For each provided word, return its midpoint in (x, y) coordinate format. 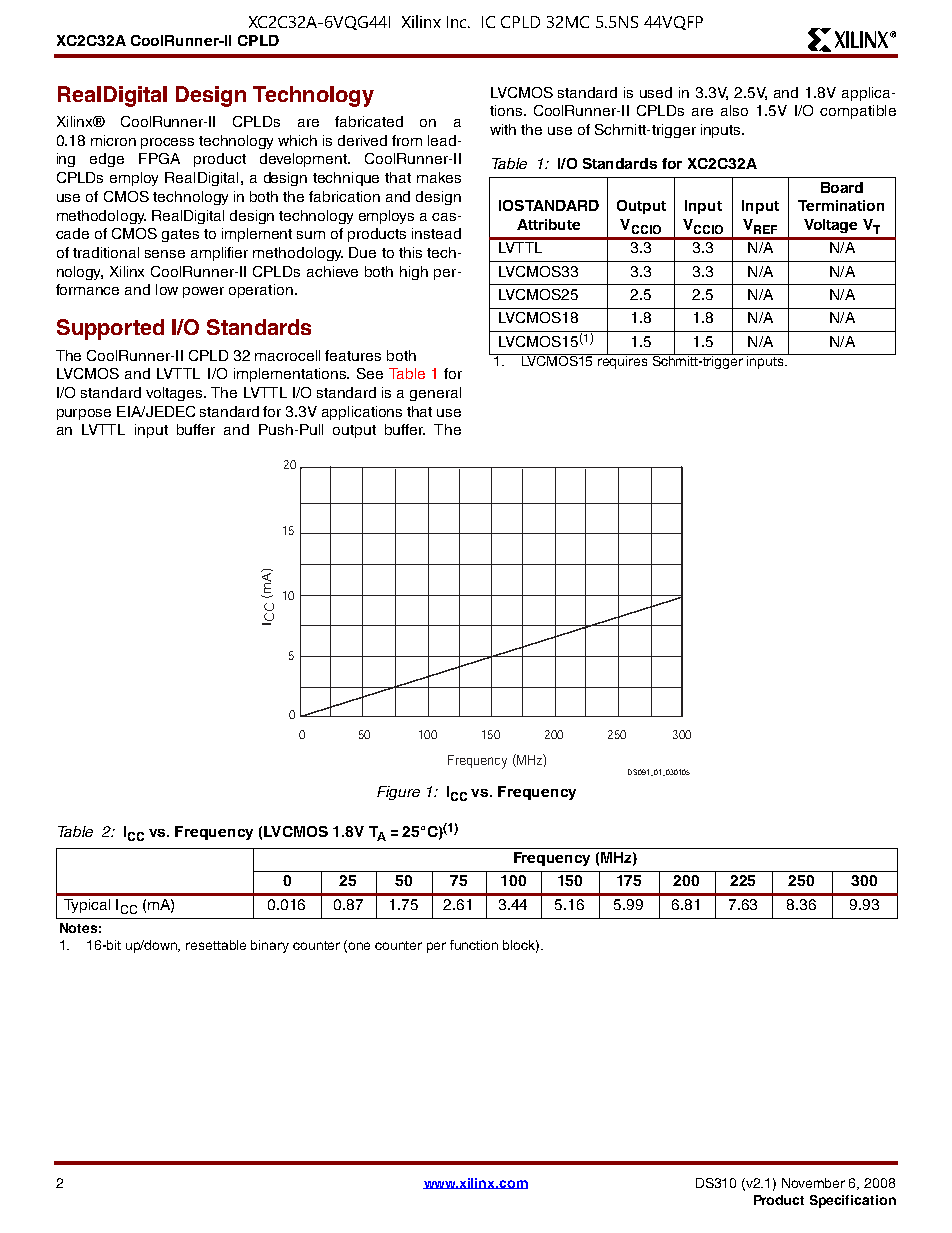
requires (624, 361)
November (813, 1183)
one (359, 946)
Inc (458, 22)
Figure (398, 793)
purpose (84, 414)
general (435, 394)
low (167, 289)
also (734, 110)
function (474, 945)
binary (270, 946)
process (167, 143)
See (370, 373)
